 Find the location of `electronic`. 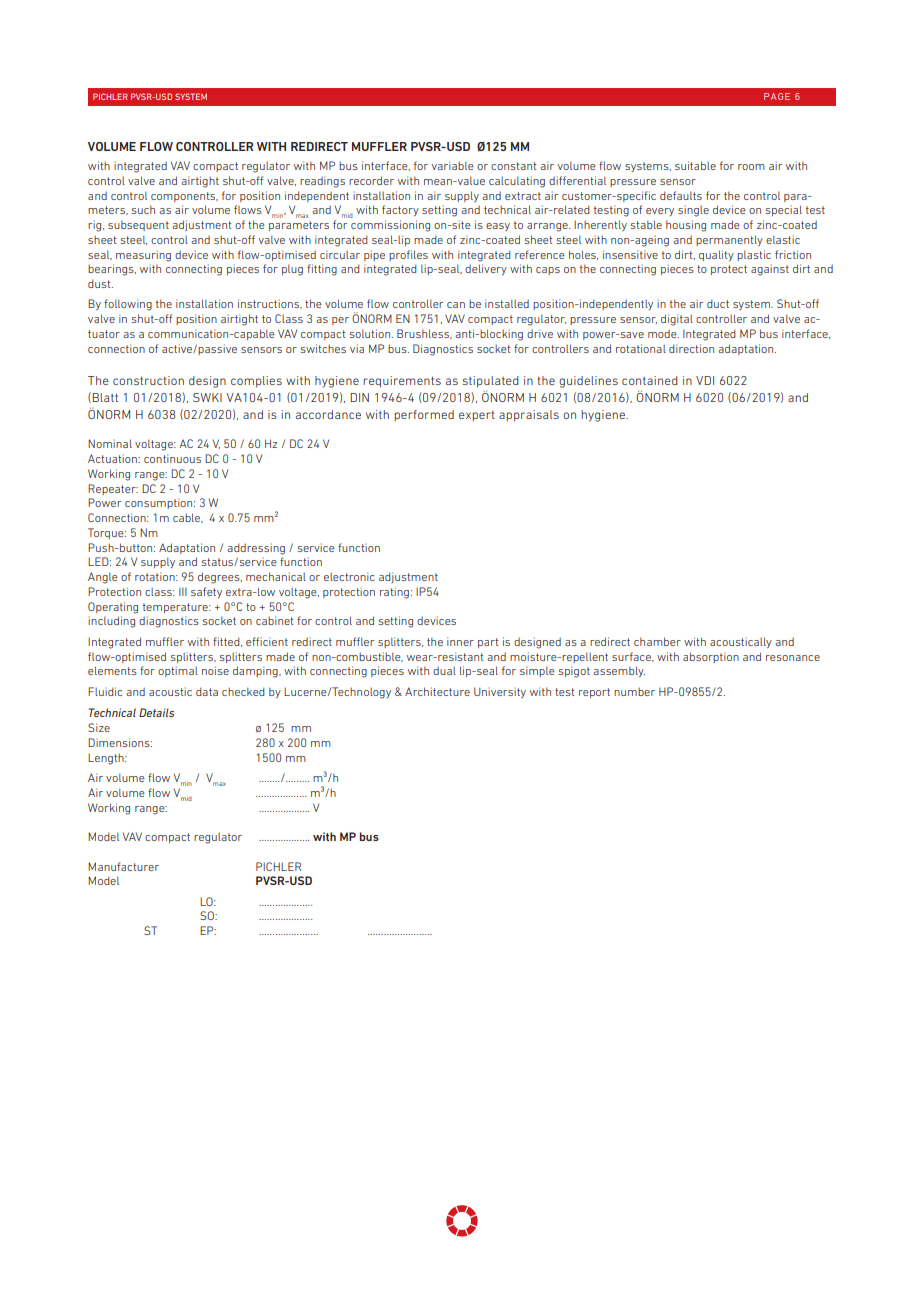

electronic is located at coordinates (349, 576).
